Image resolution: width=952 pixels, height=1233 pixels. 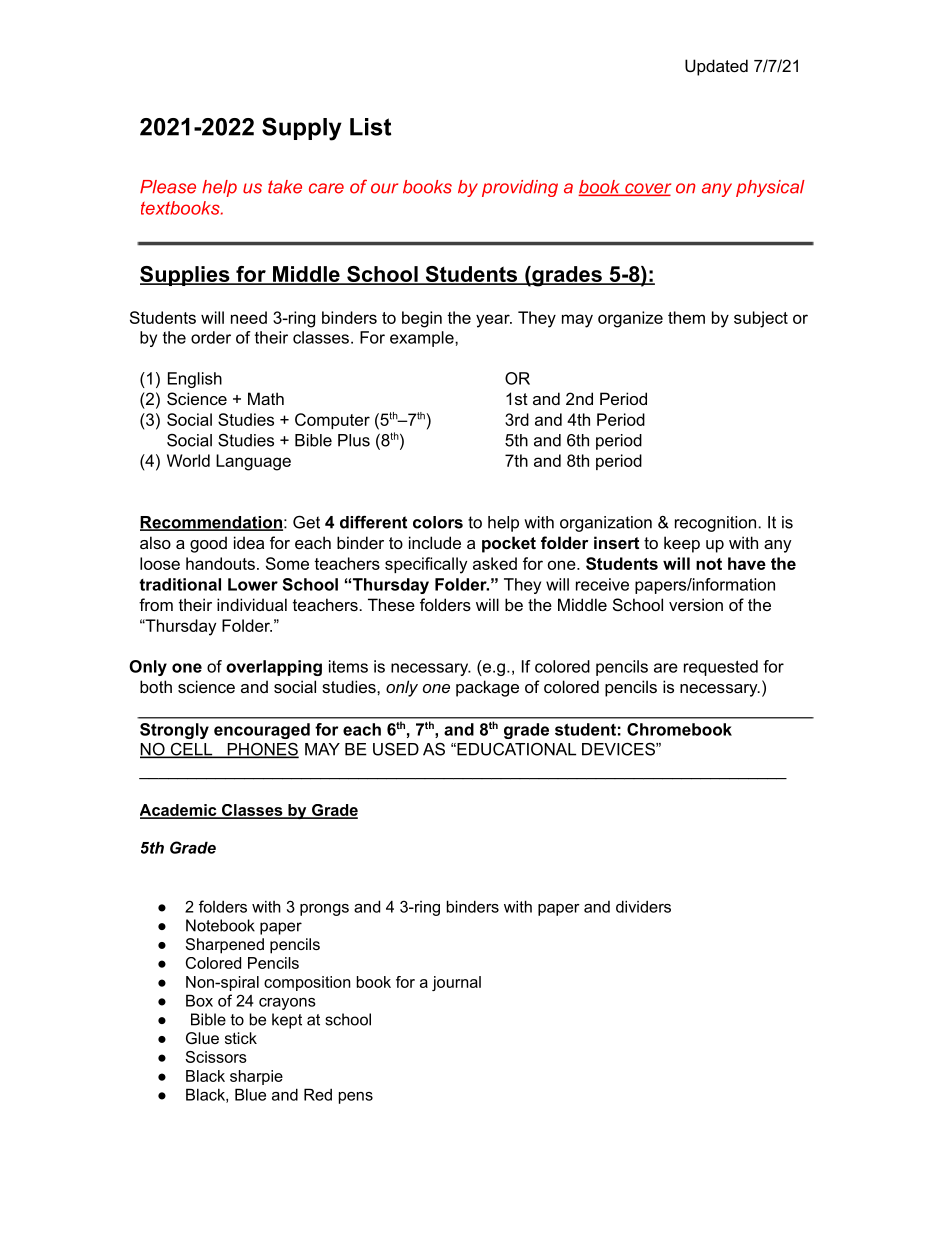 I want to click on overlapping, so click(x=274, y=668).
